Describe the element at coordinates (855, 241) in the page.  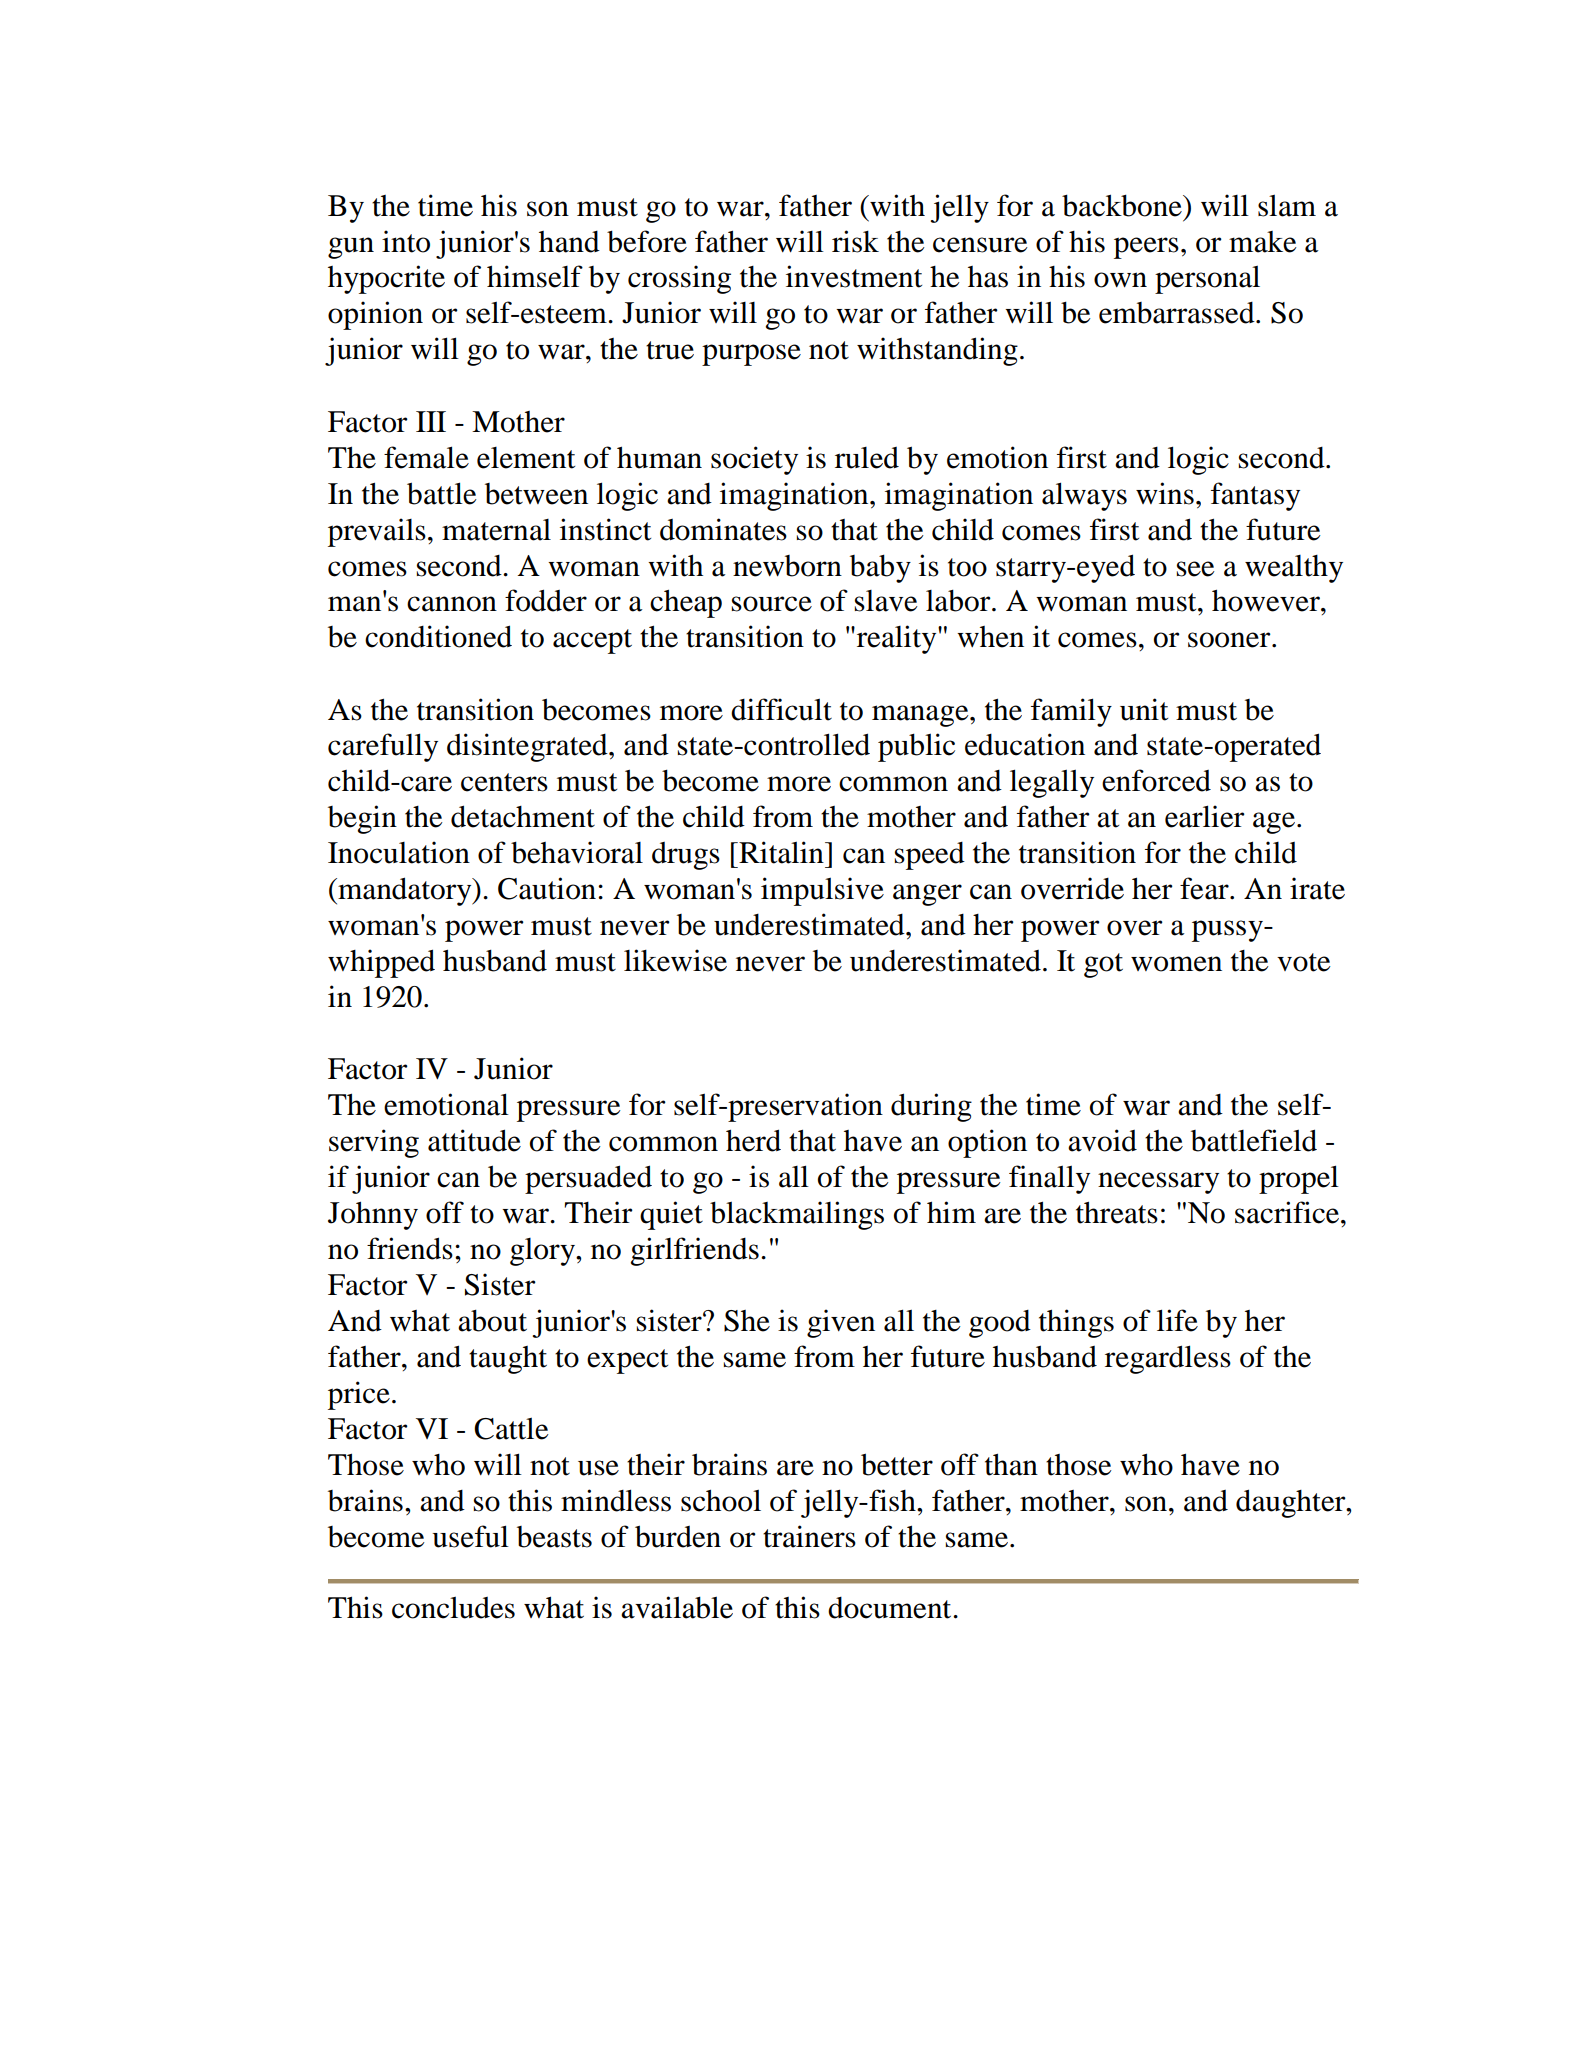
I see `risk` at that location.
